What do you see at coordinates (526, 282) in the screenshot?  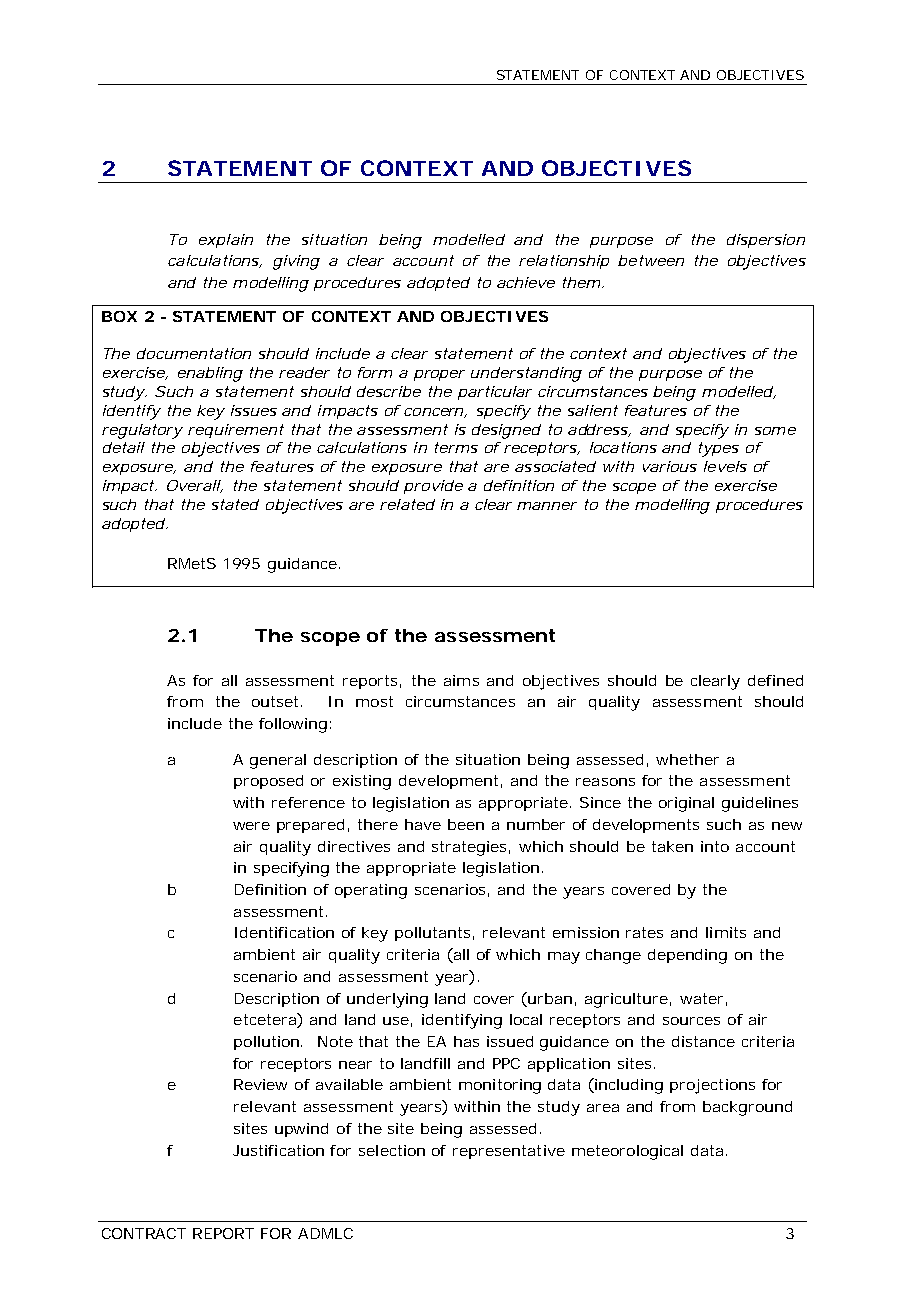 I see `achieve` at bounding box center [526, 282].
